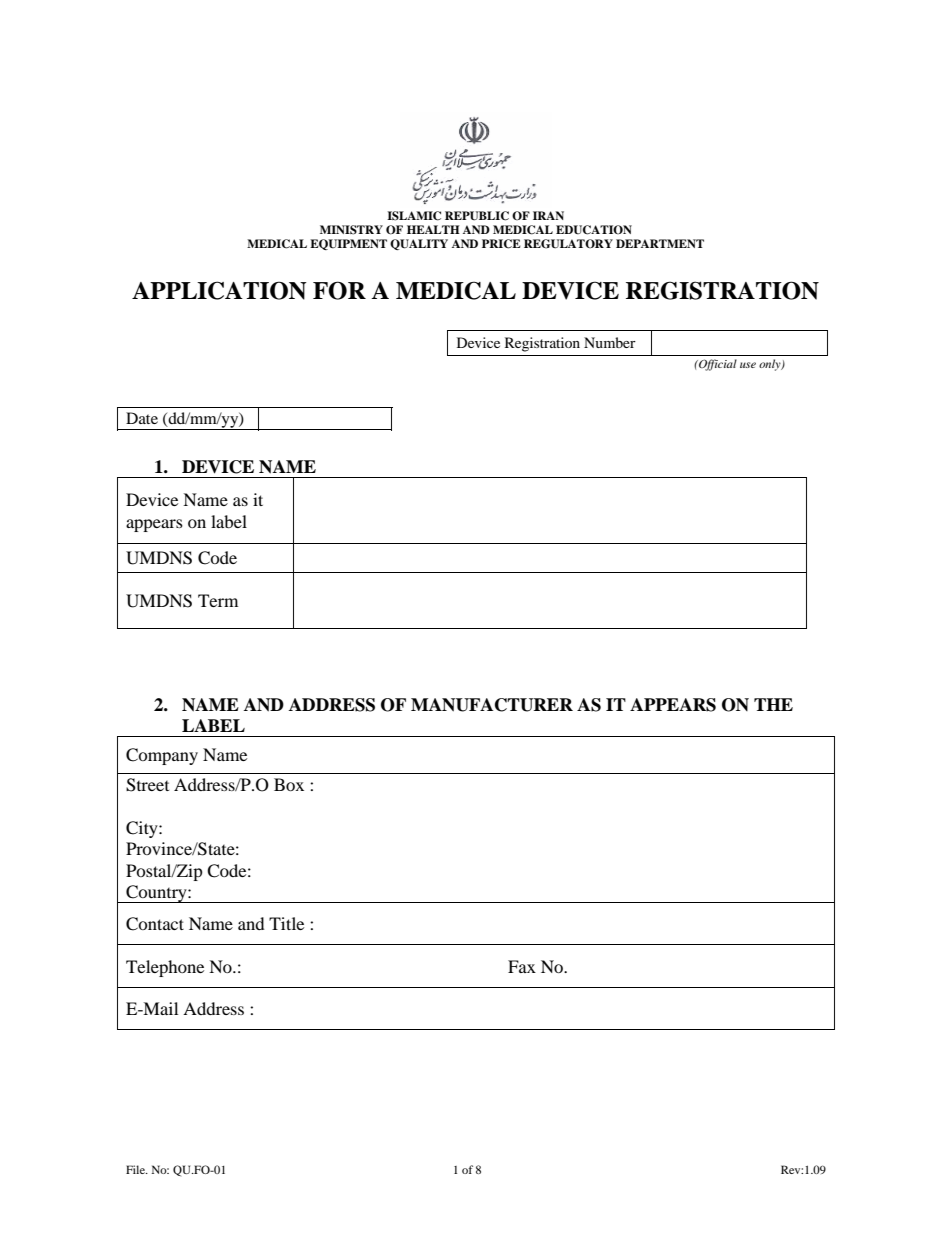 Image resolution: width=952 pixels, height=1233 pixels. Describe the element at coordinates (143, 829) in the screenshot. I see `City` at that location.
